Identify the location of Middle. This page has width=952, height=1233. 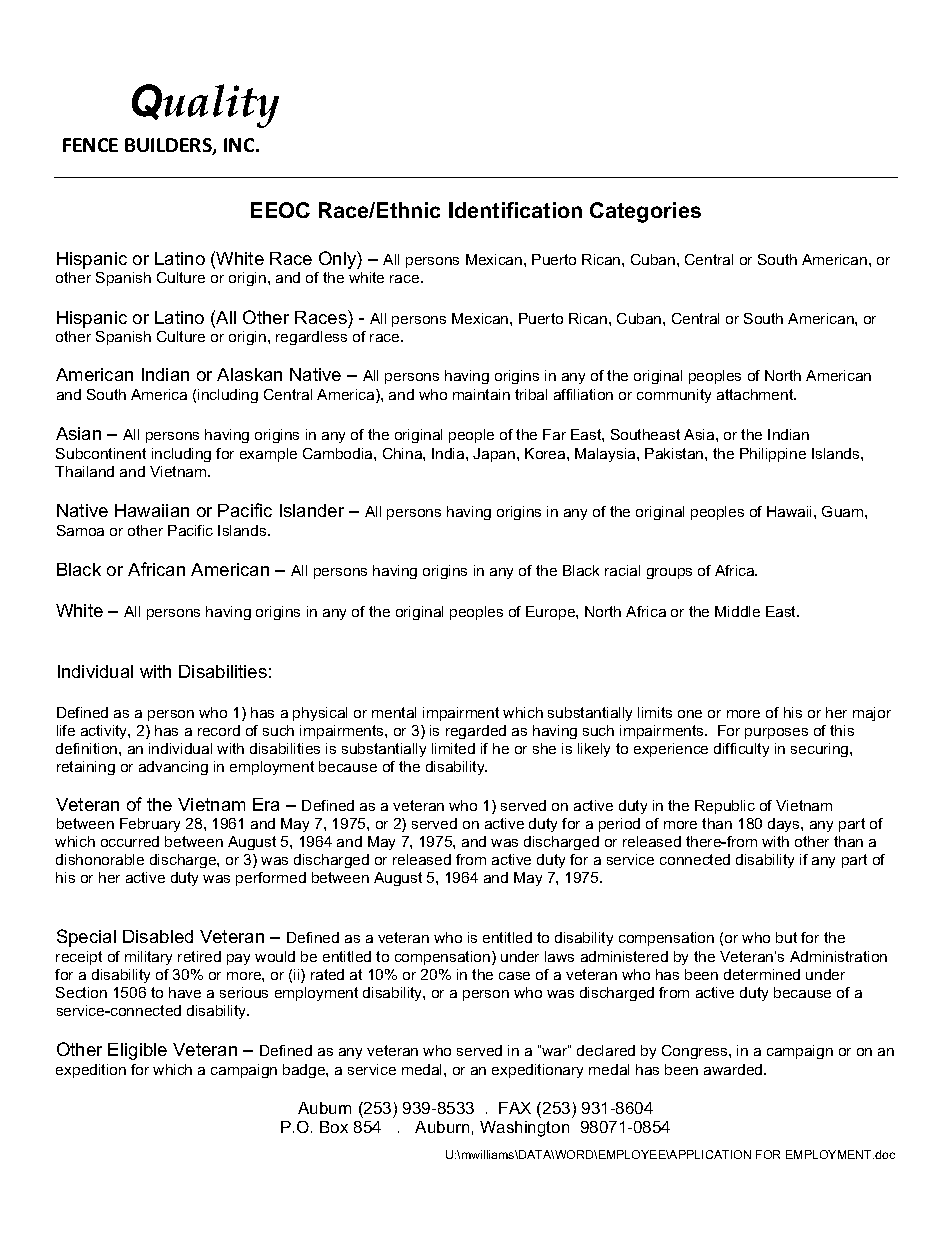
(737, 611).
